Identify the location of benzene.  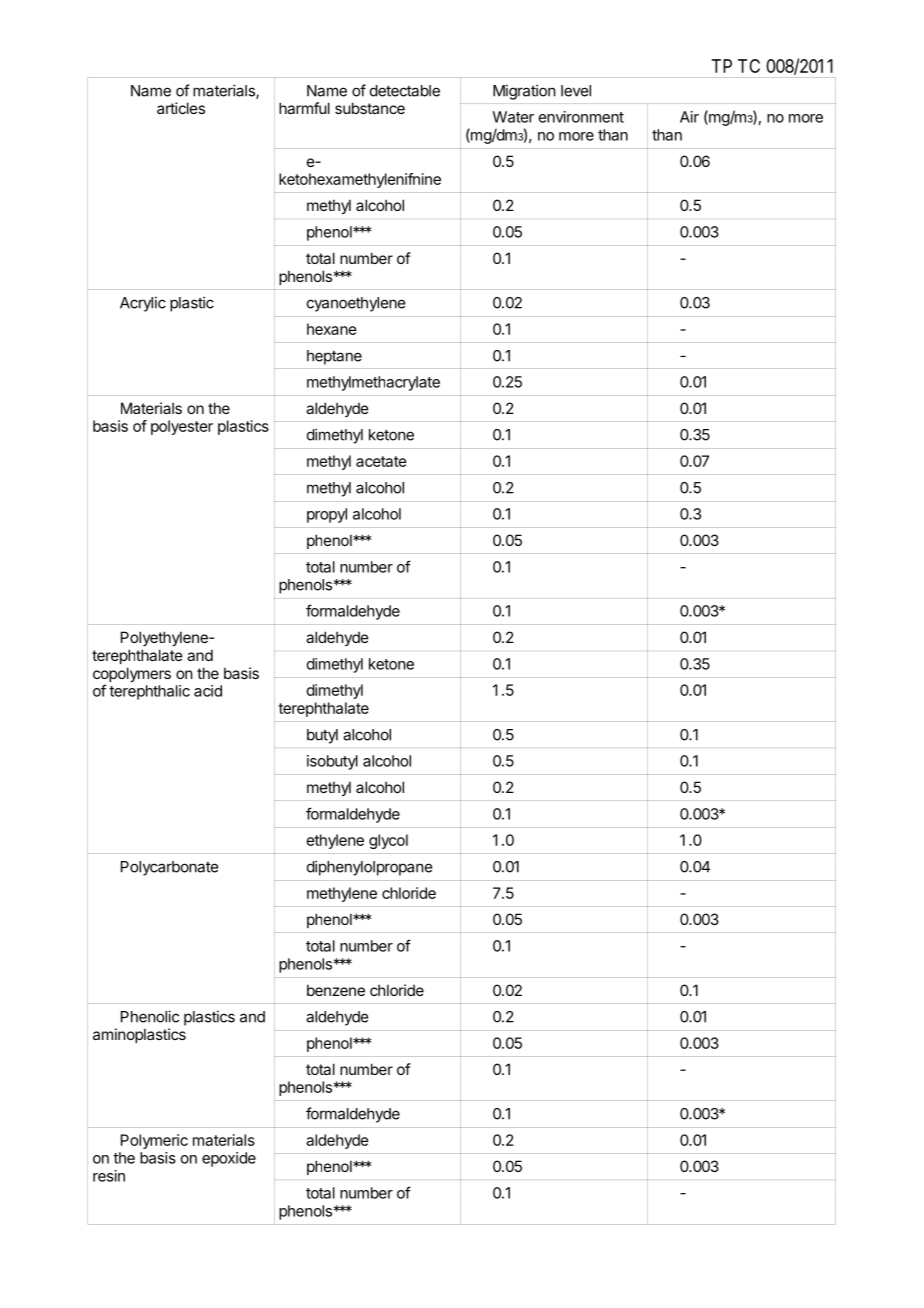
(336, 990).
